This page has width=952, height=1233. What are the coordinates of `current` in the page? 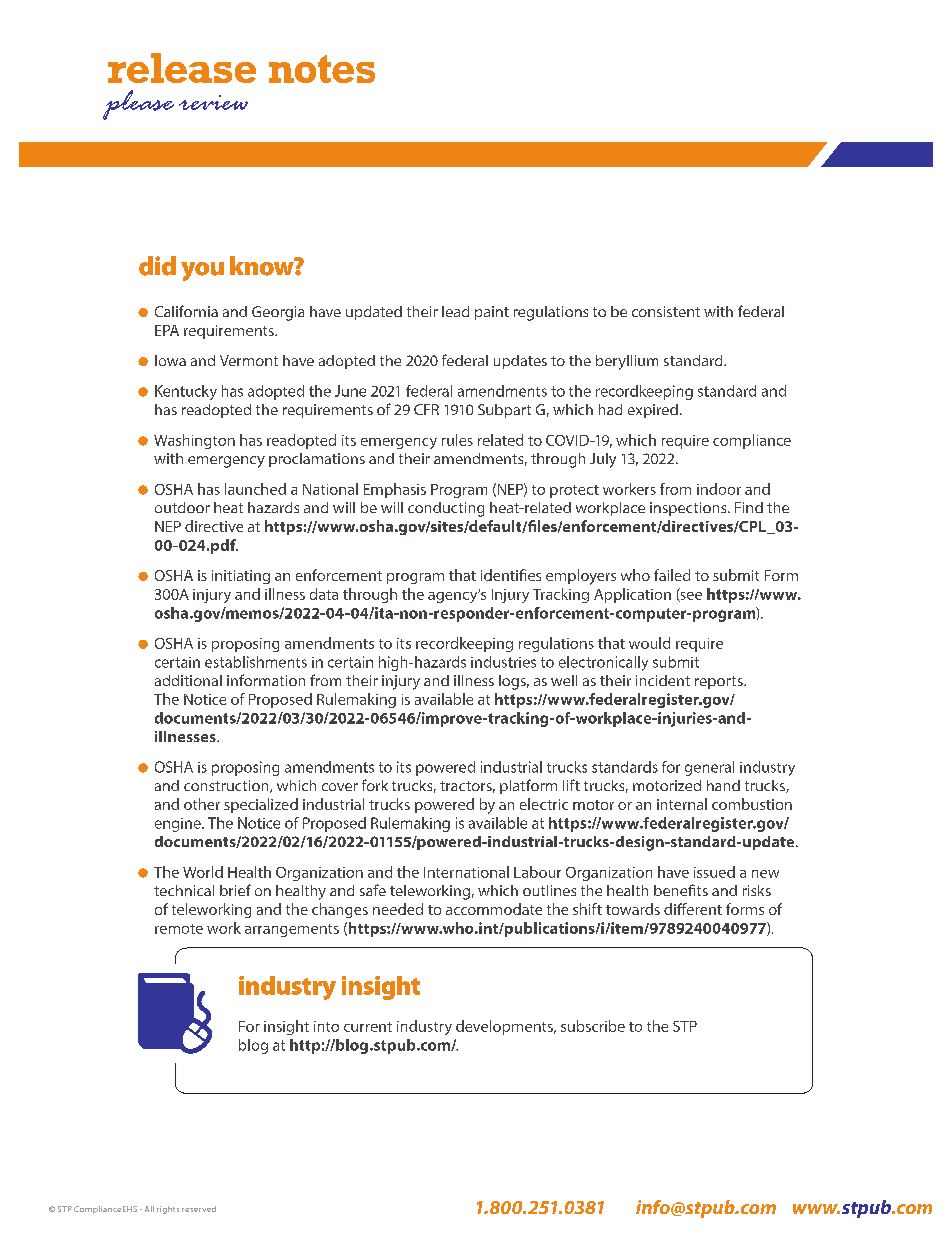 It's located at (368, 1027).
